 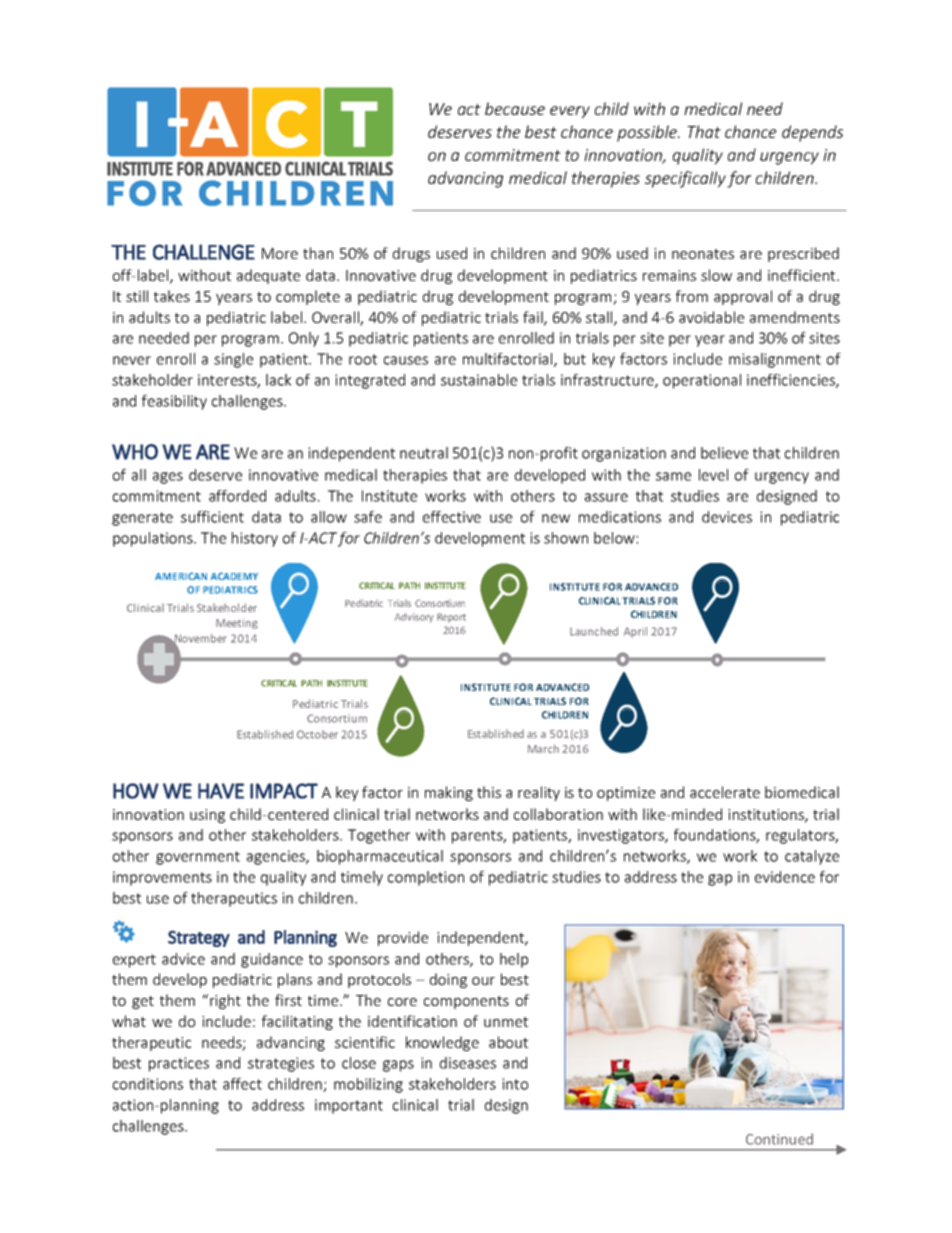 I want to click on because, so click(x=515, y=108).
